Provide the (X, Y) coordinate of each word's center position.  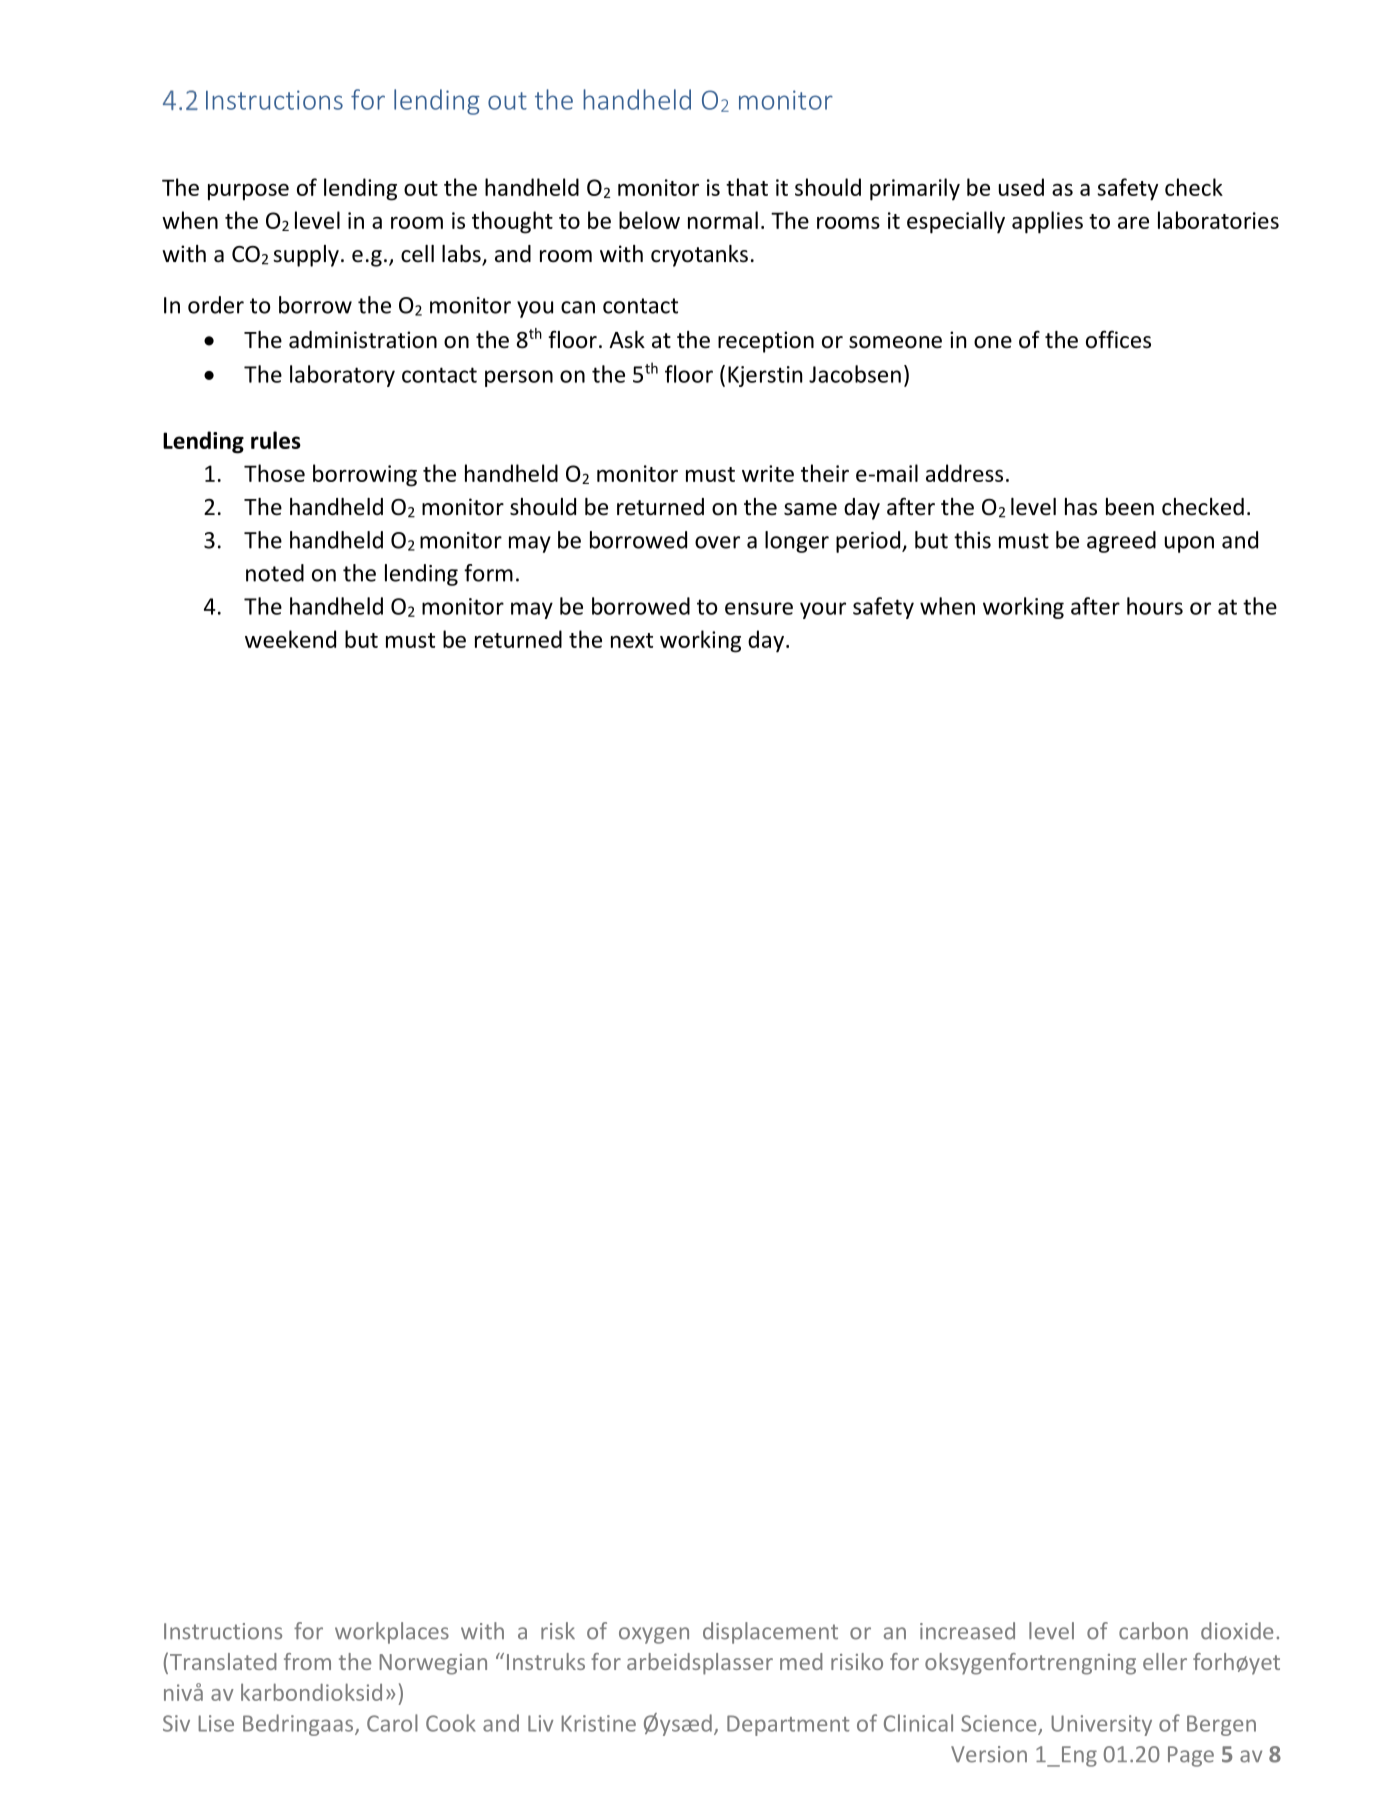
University (1101, 1725)
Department (788, 1725)
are (1133, 222)
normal (723, 220)
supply (306, 256)
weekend (290, 639)
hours (1155, 606)
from (307, 1661)
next (632, 640)
